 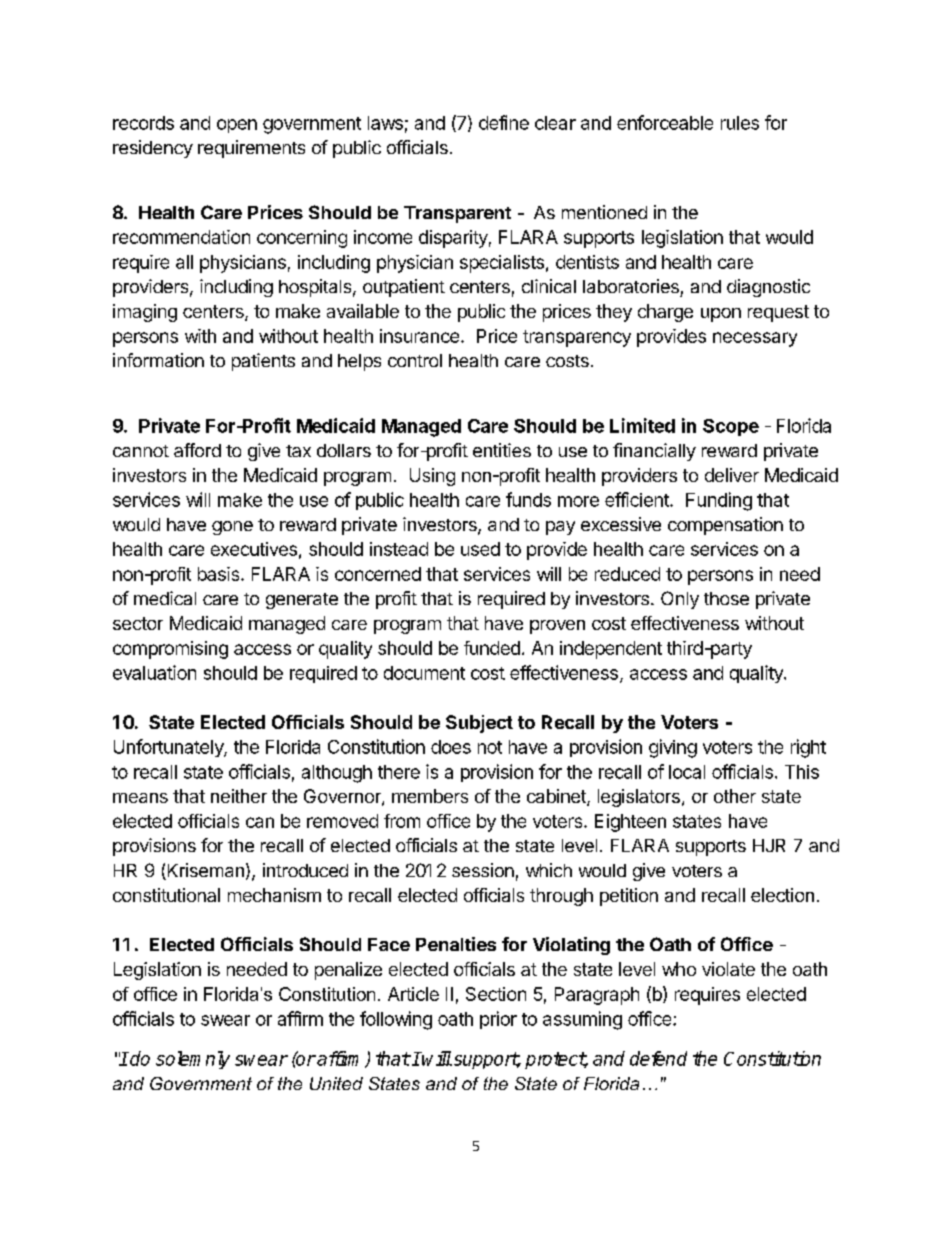 I want to click on basis, so click(x=220, y=574).
